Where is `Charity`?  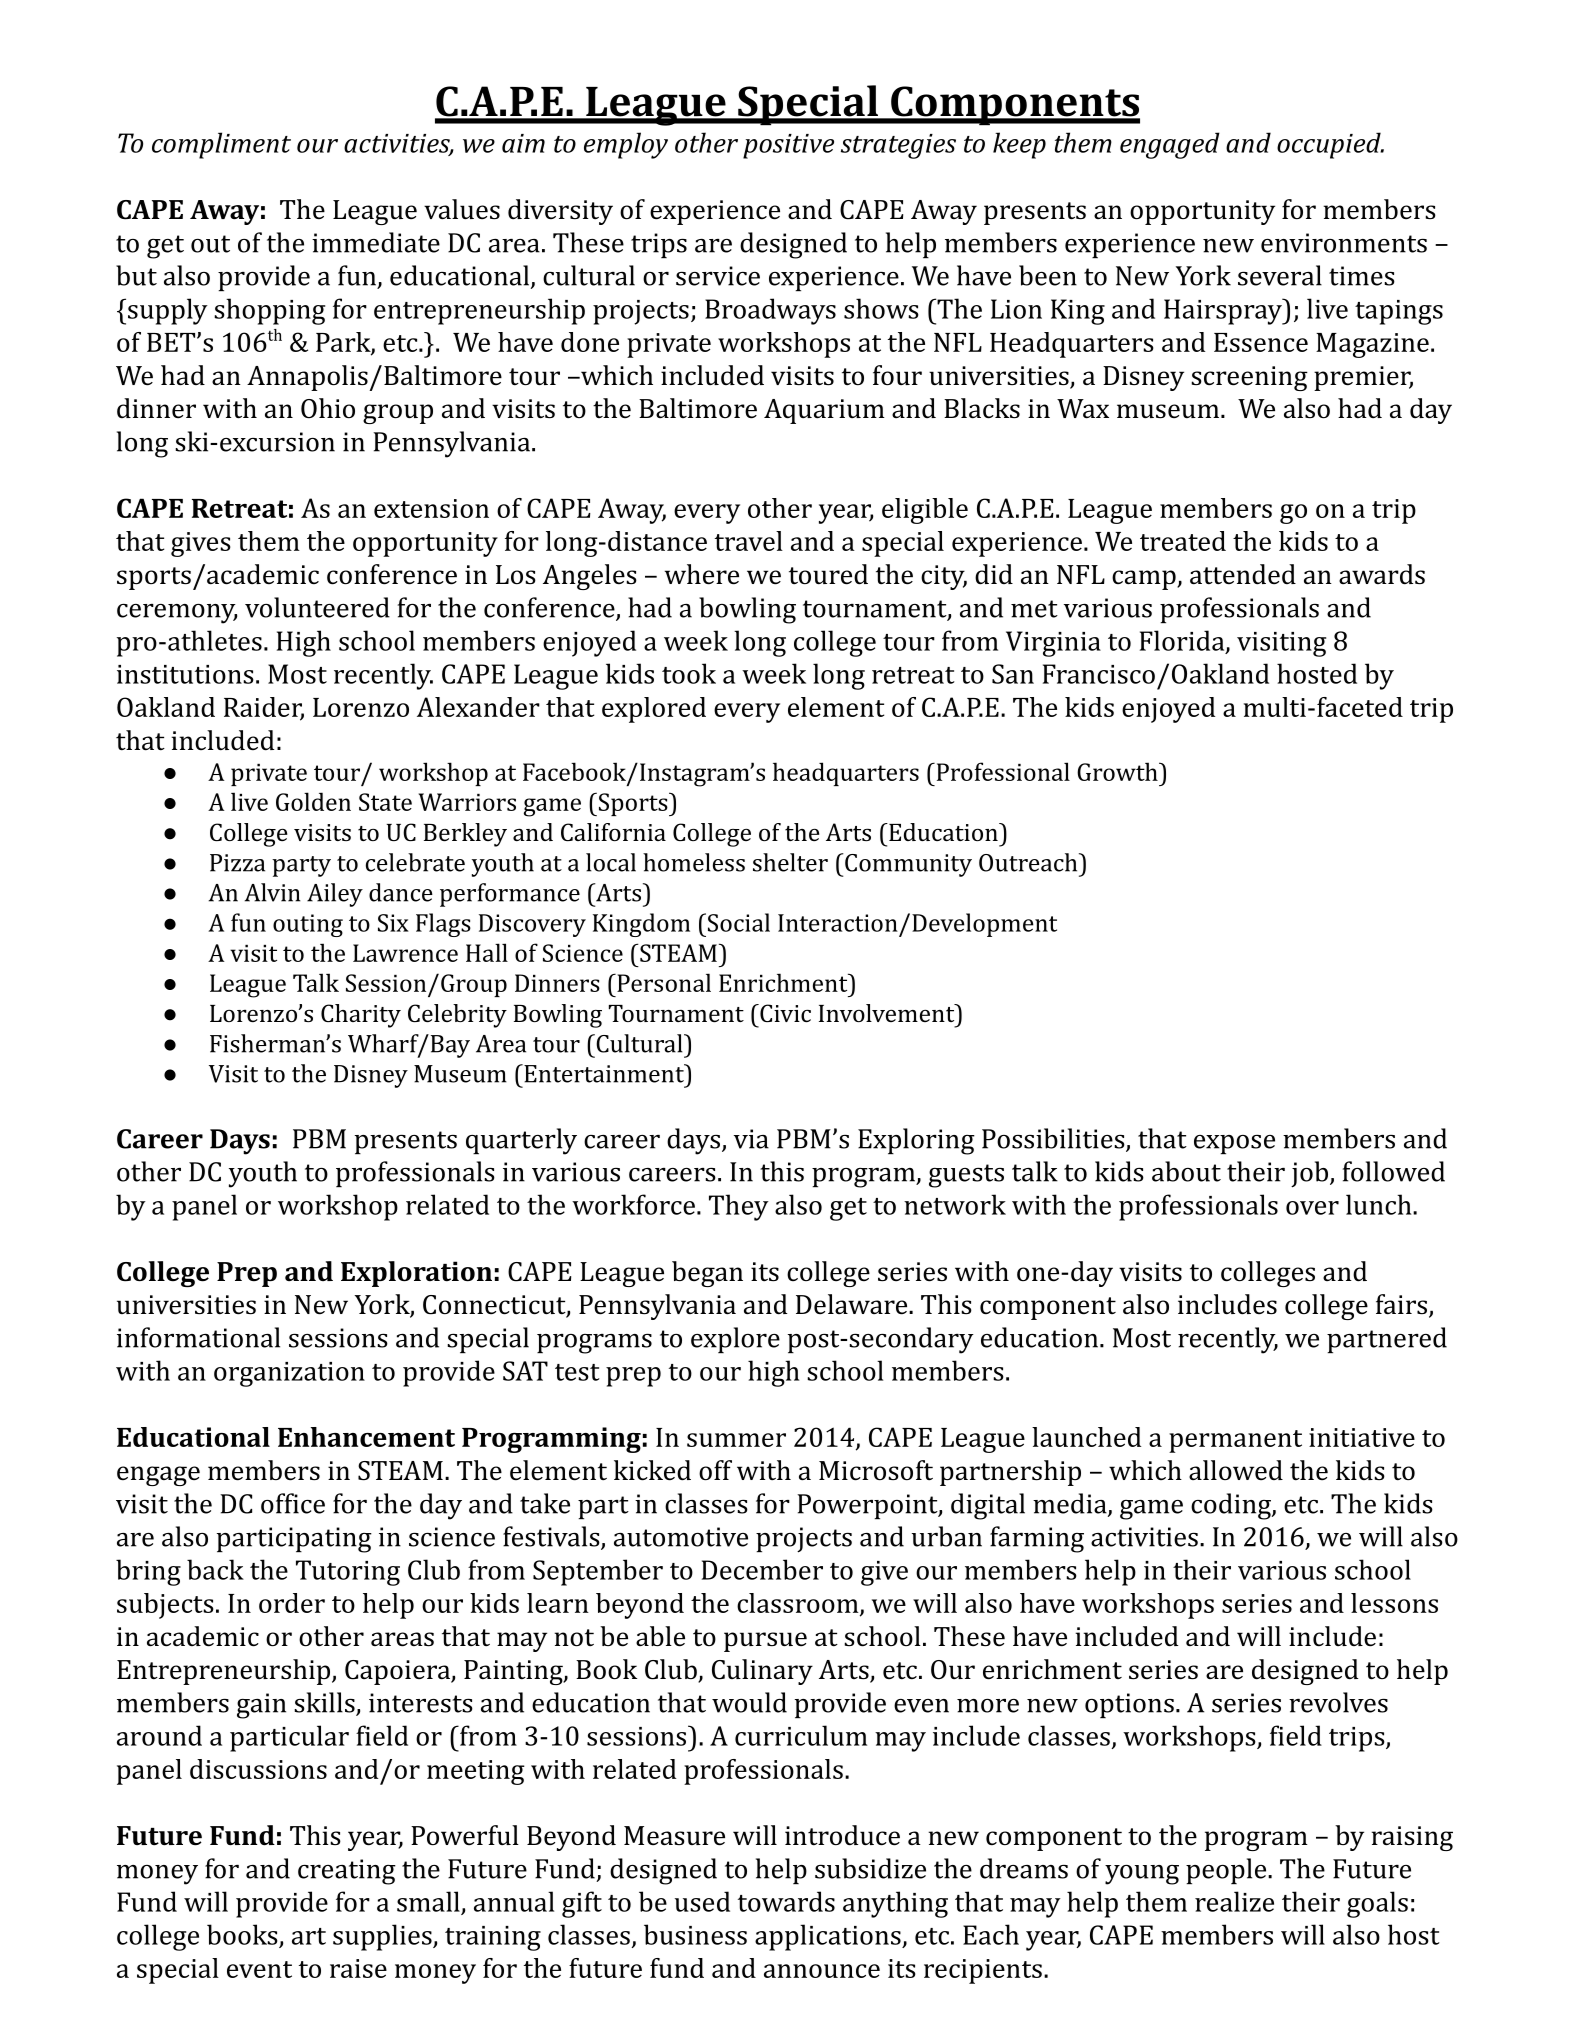 Charity is located at coordinates (361, 1016).
